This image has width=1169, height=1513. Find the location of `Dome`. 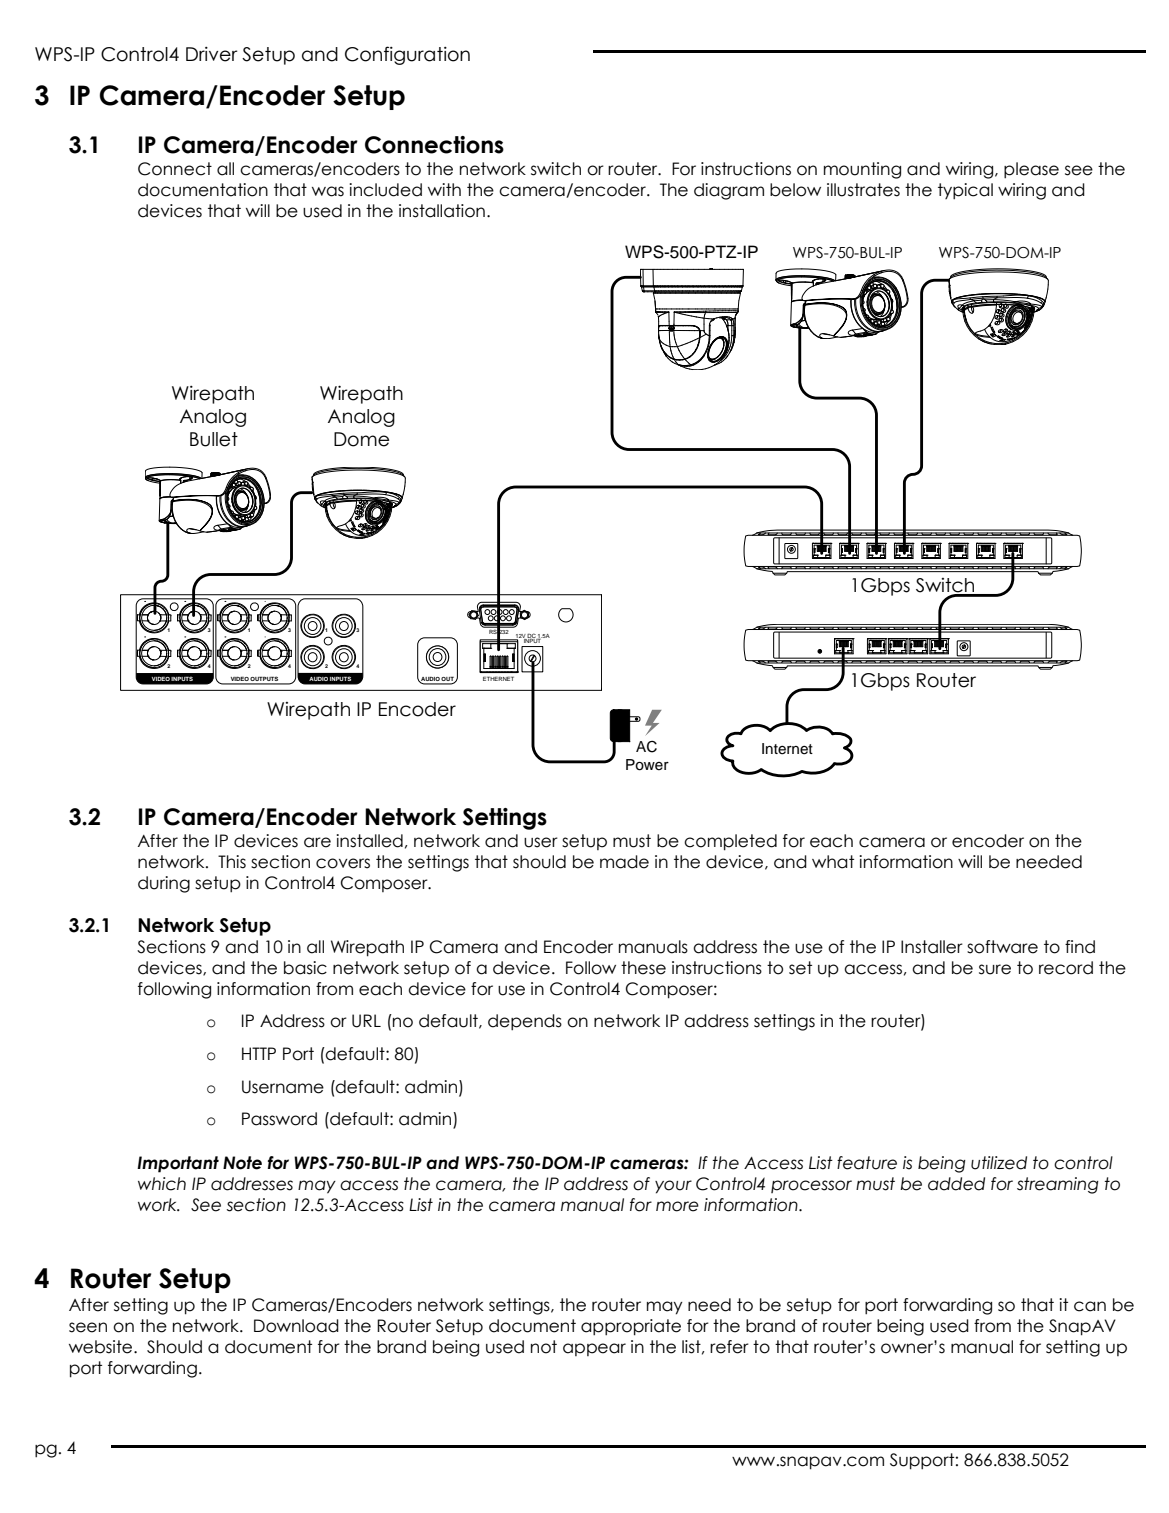

Dome is located at coordinates (361, 439).
